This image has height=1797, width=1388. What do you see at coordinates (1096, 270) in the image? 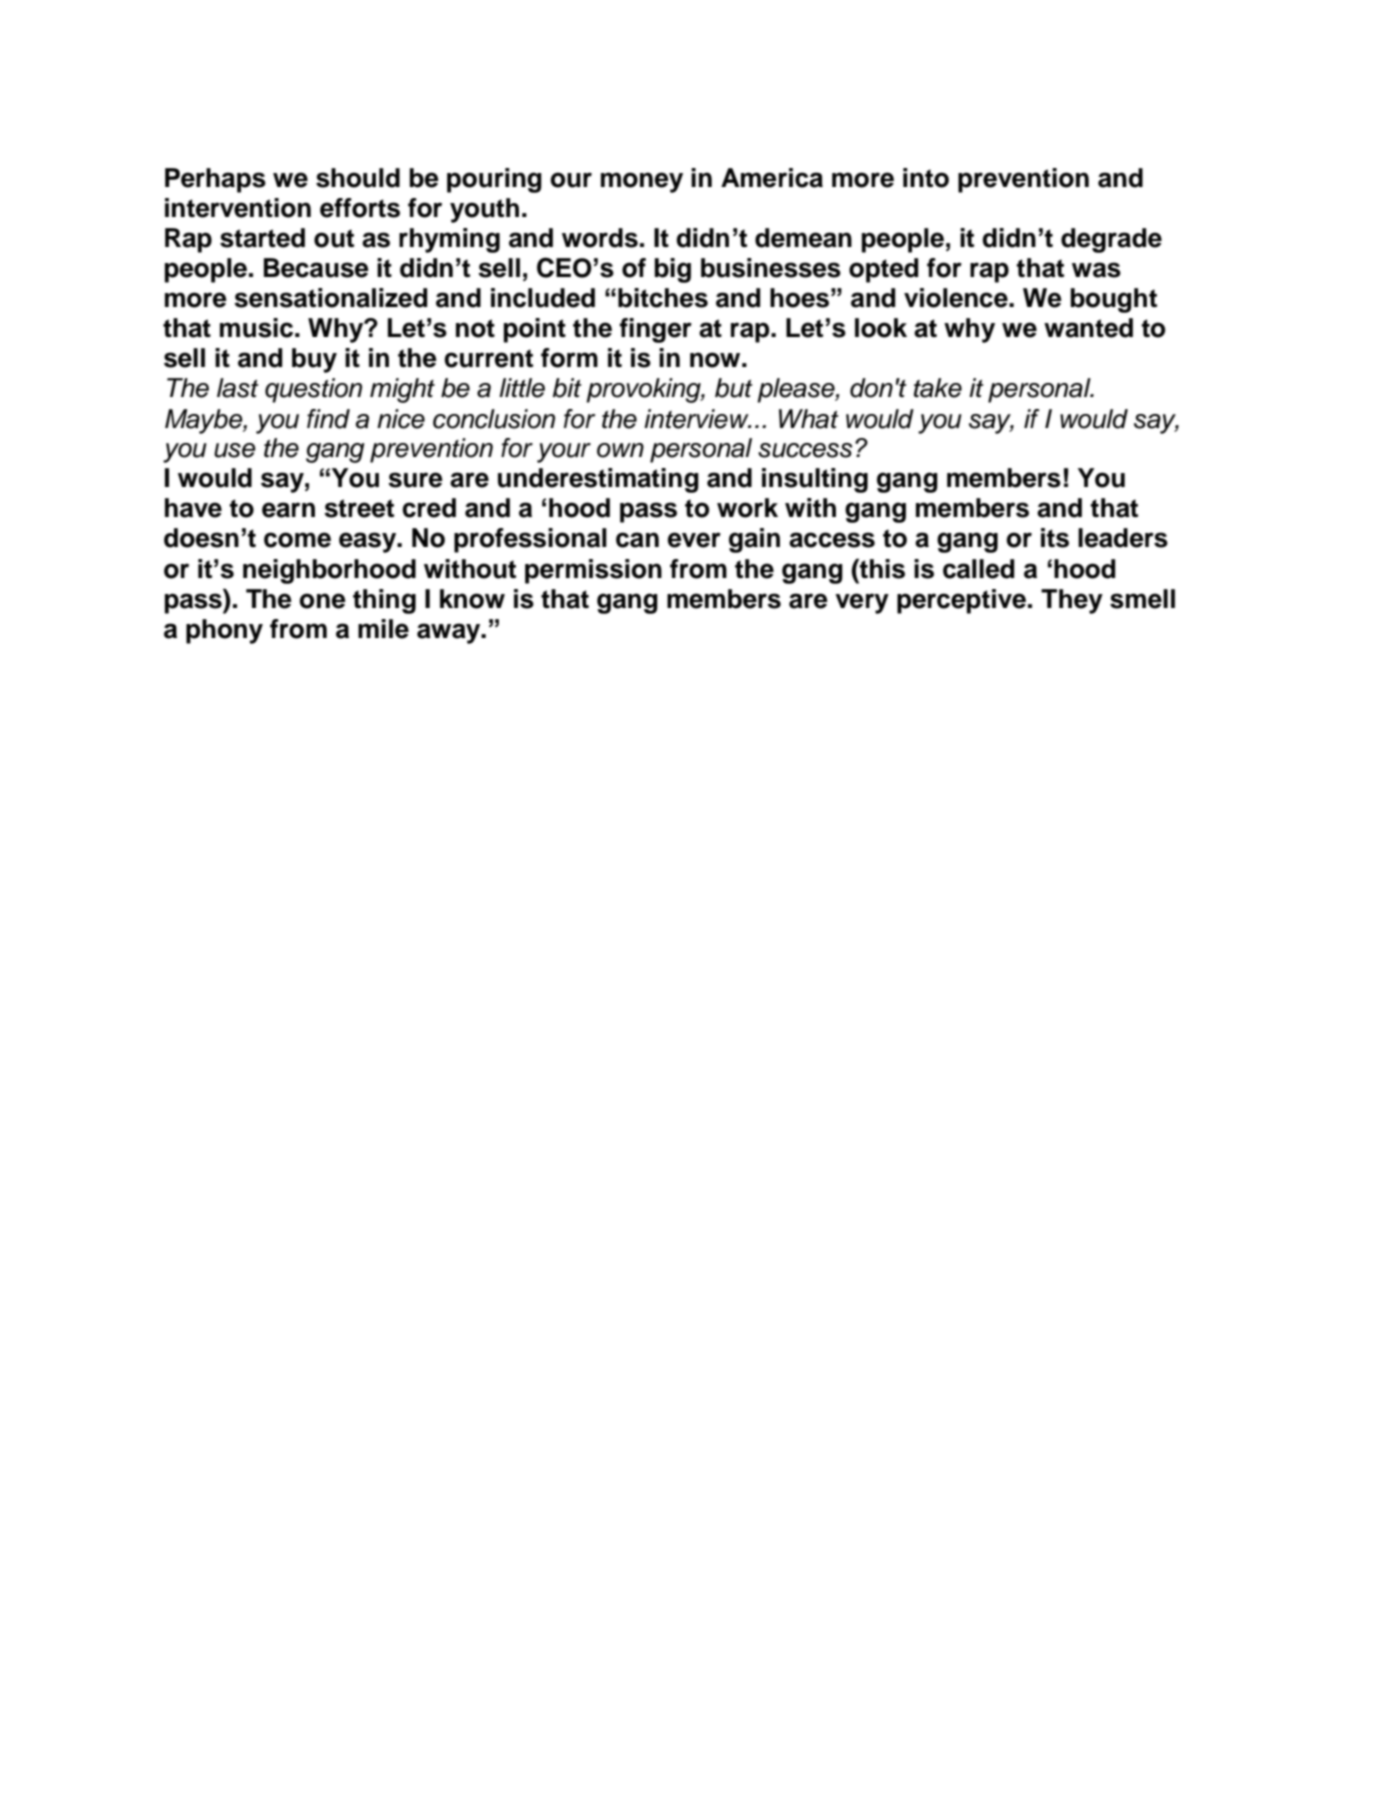
I see `was` at bounding box center [1096, 270].
